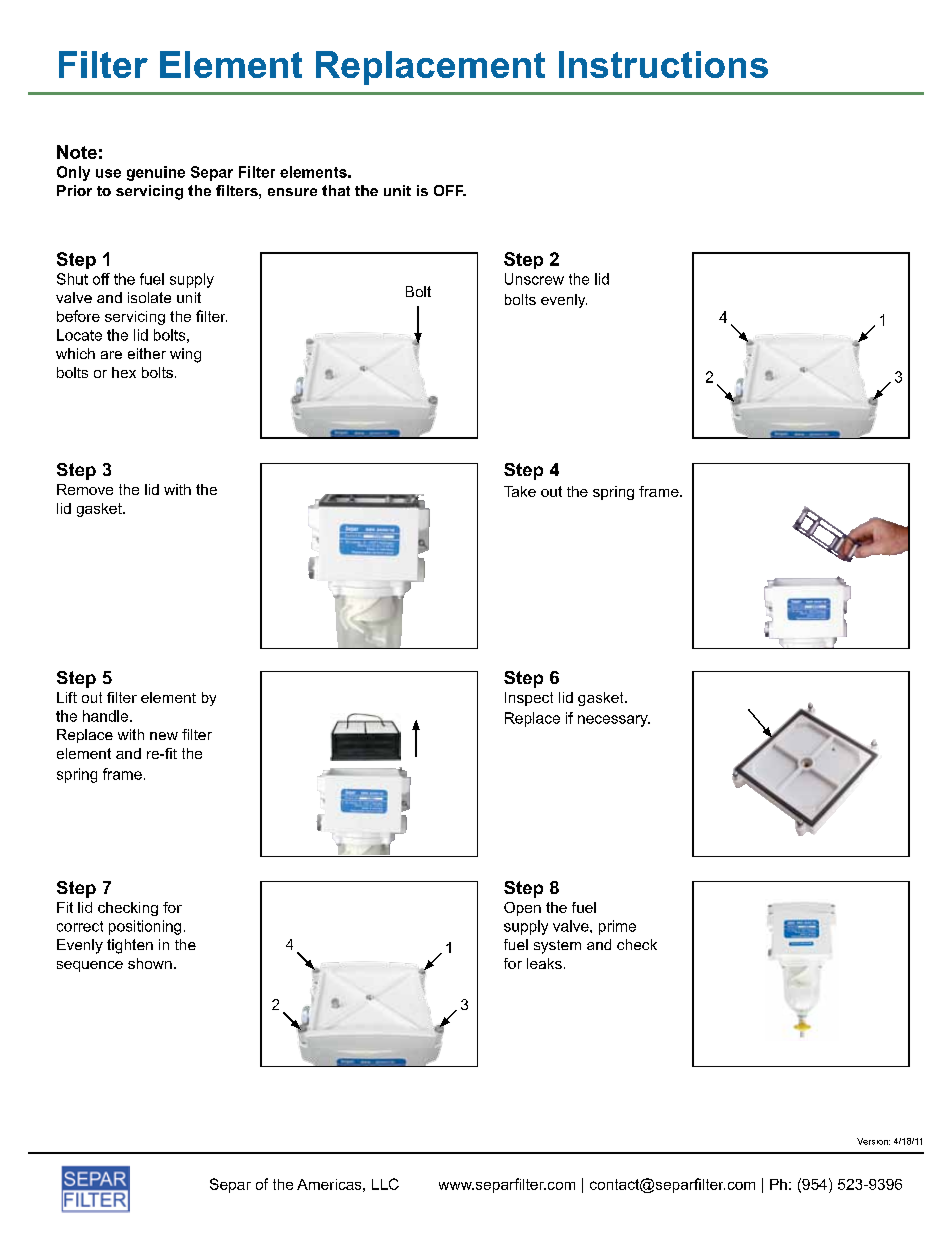 The height and width of the screenshot is (1233, 952). I want to click on prime, so click(617, 927).
